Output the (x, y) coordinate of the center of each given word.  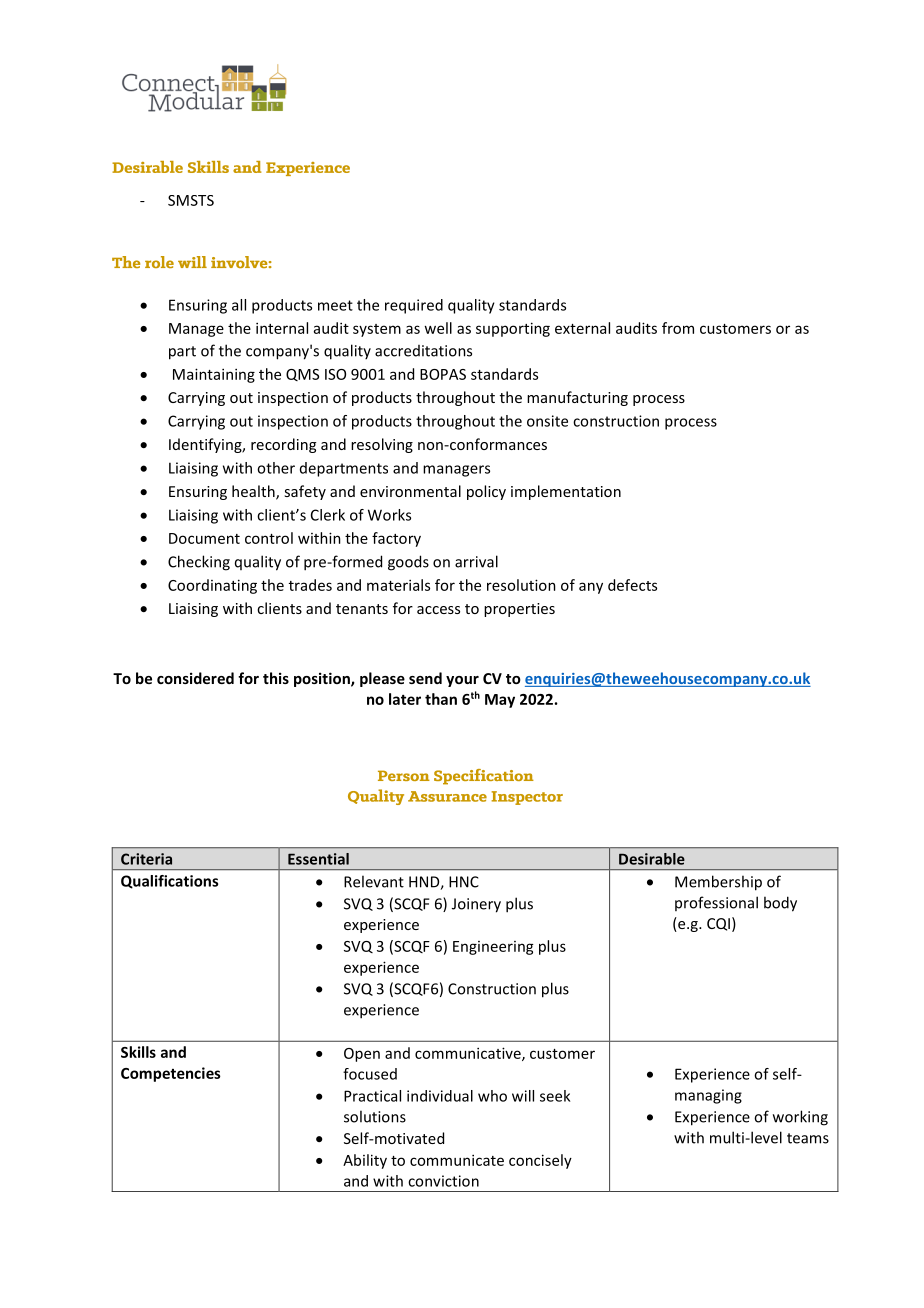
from (678, 328)
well (438, 328)
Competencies (171, 1074)
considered (195, 678)
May (500, 701)
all (239, 305)
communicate (457, 1160)
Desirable (652, 859)
